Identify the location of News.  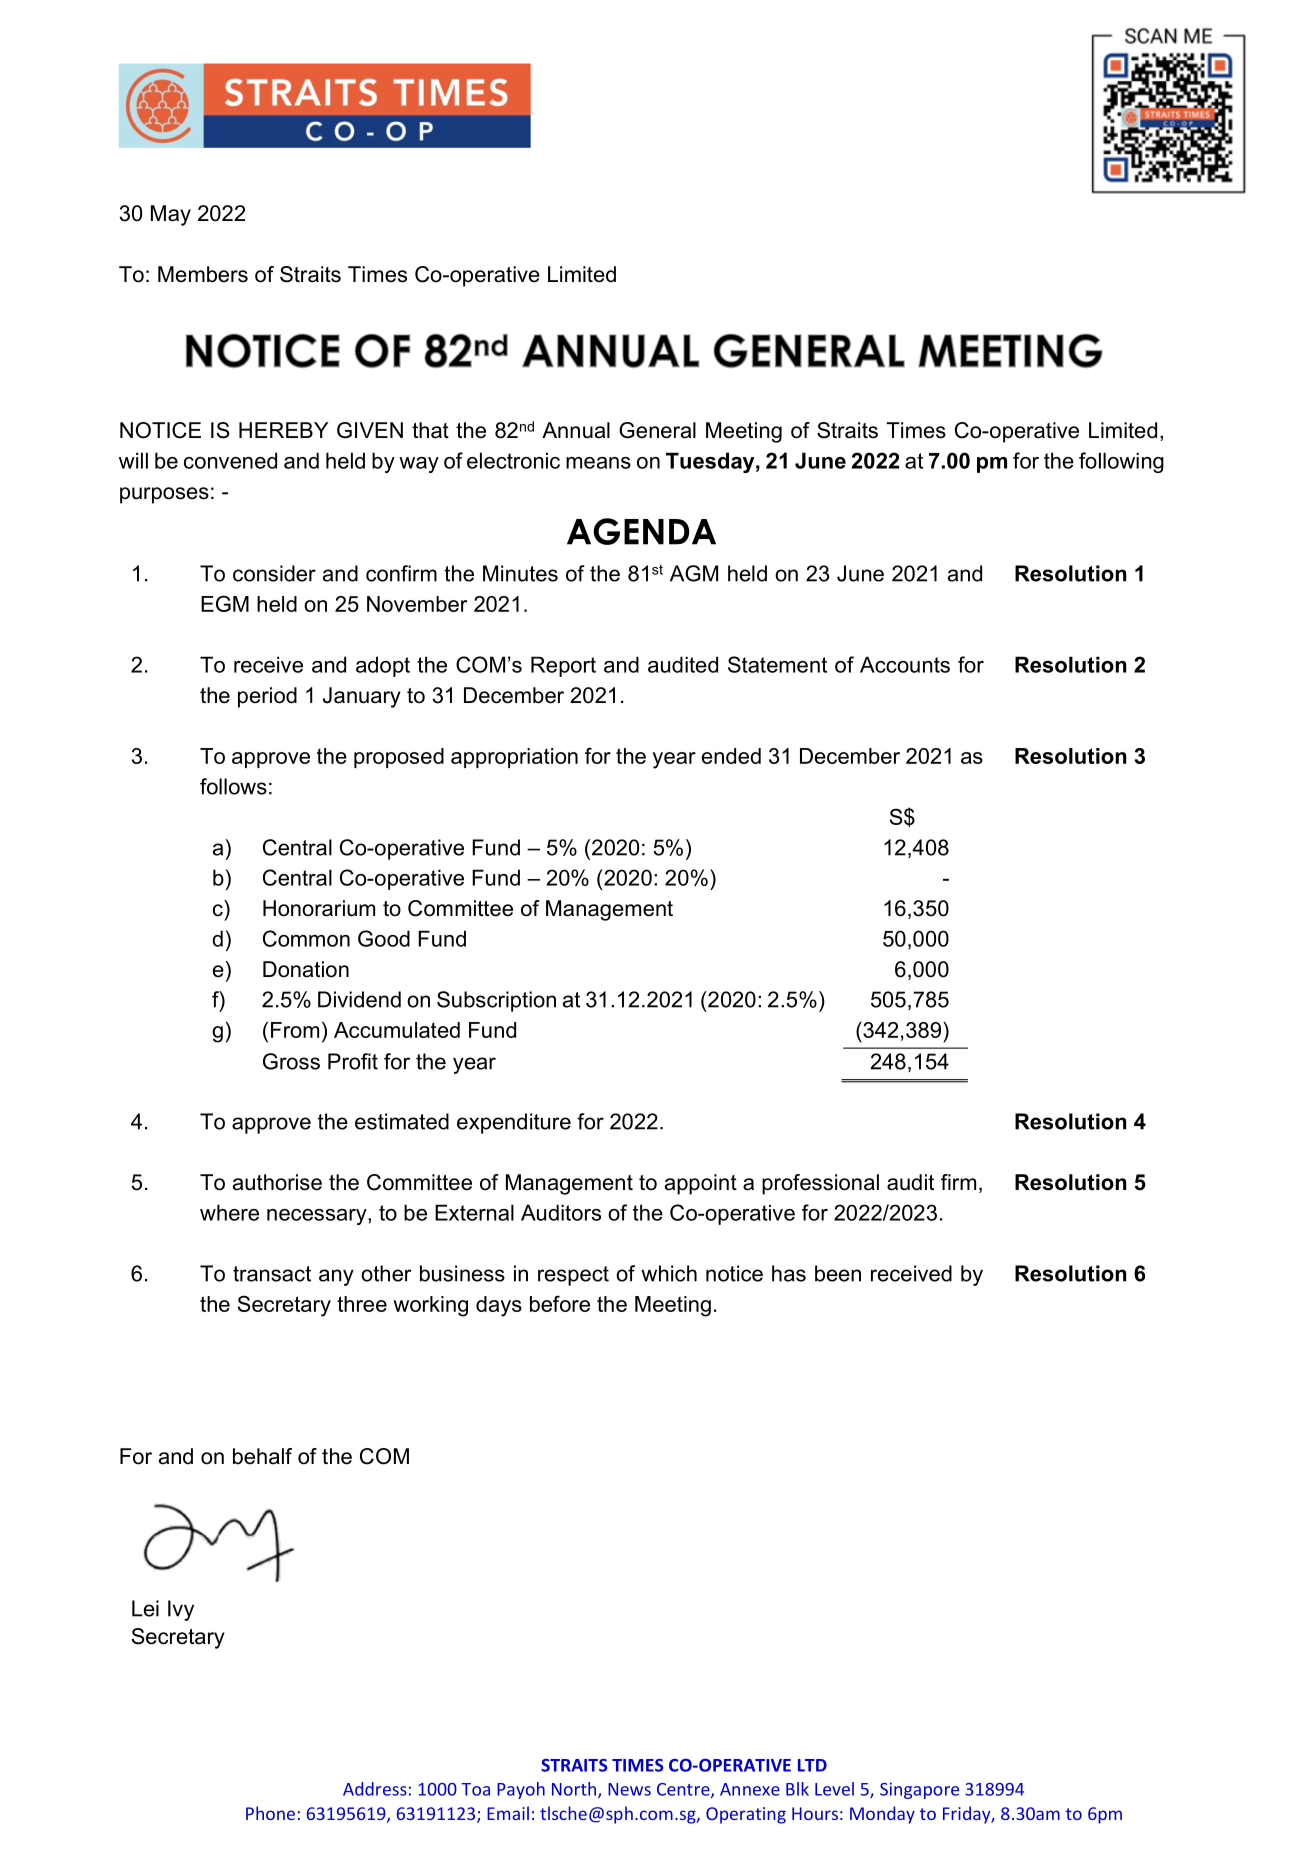
(629, 1789).
